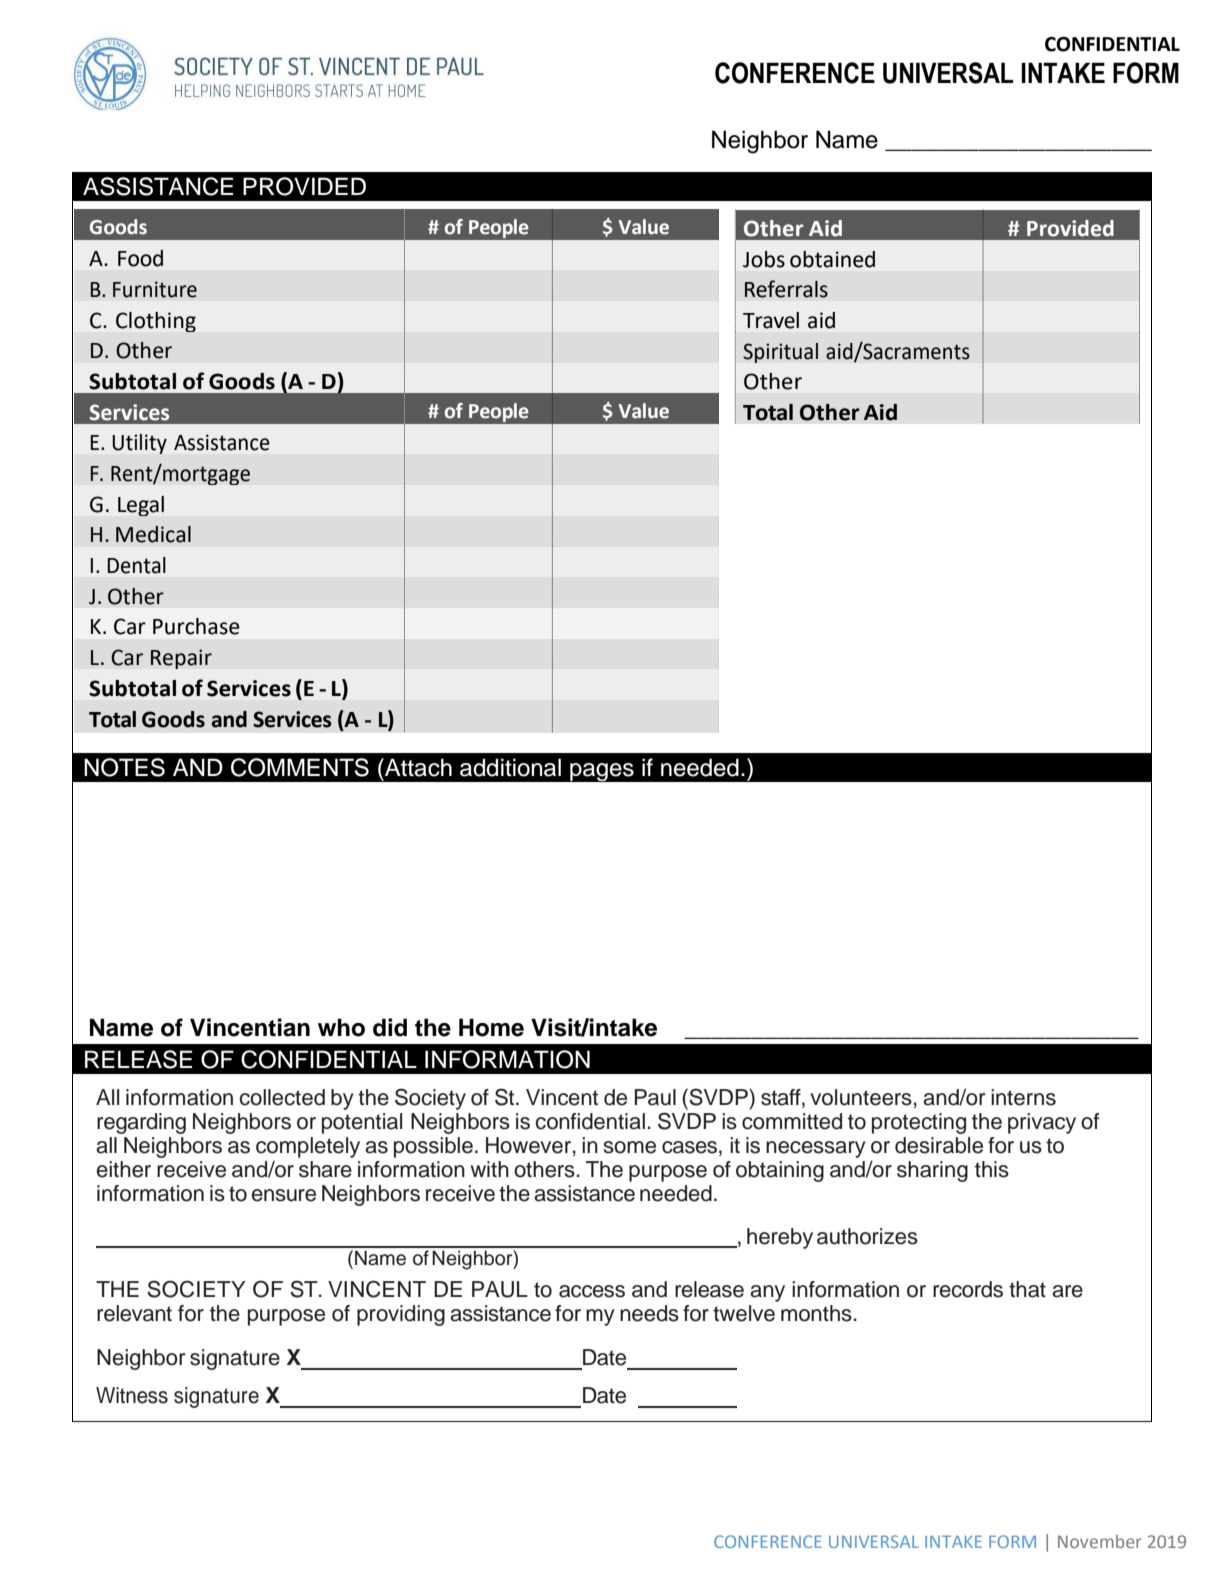  Describe the element at coordinates (300, 767) in the screenshot. I see `COMMENTS` at that location.
